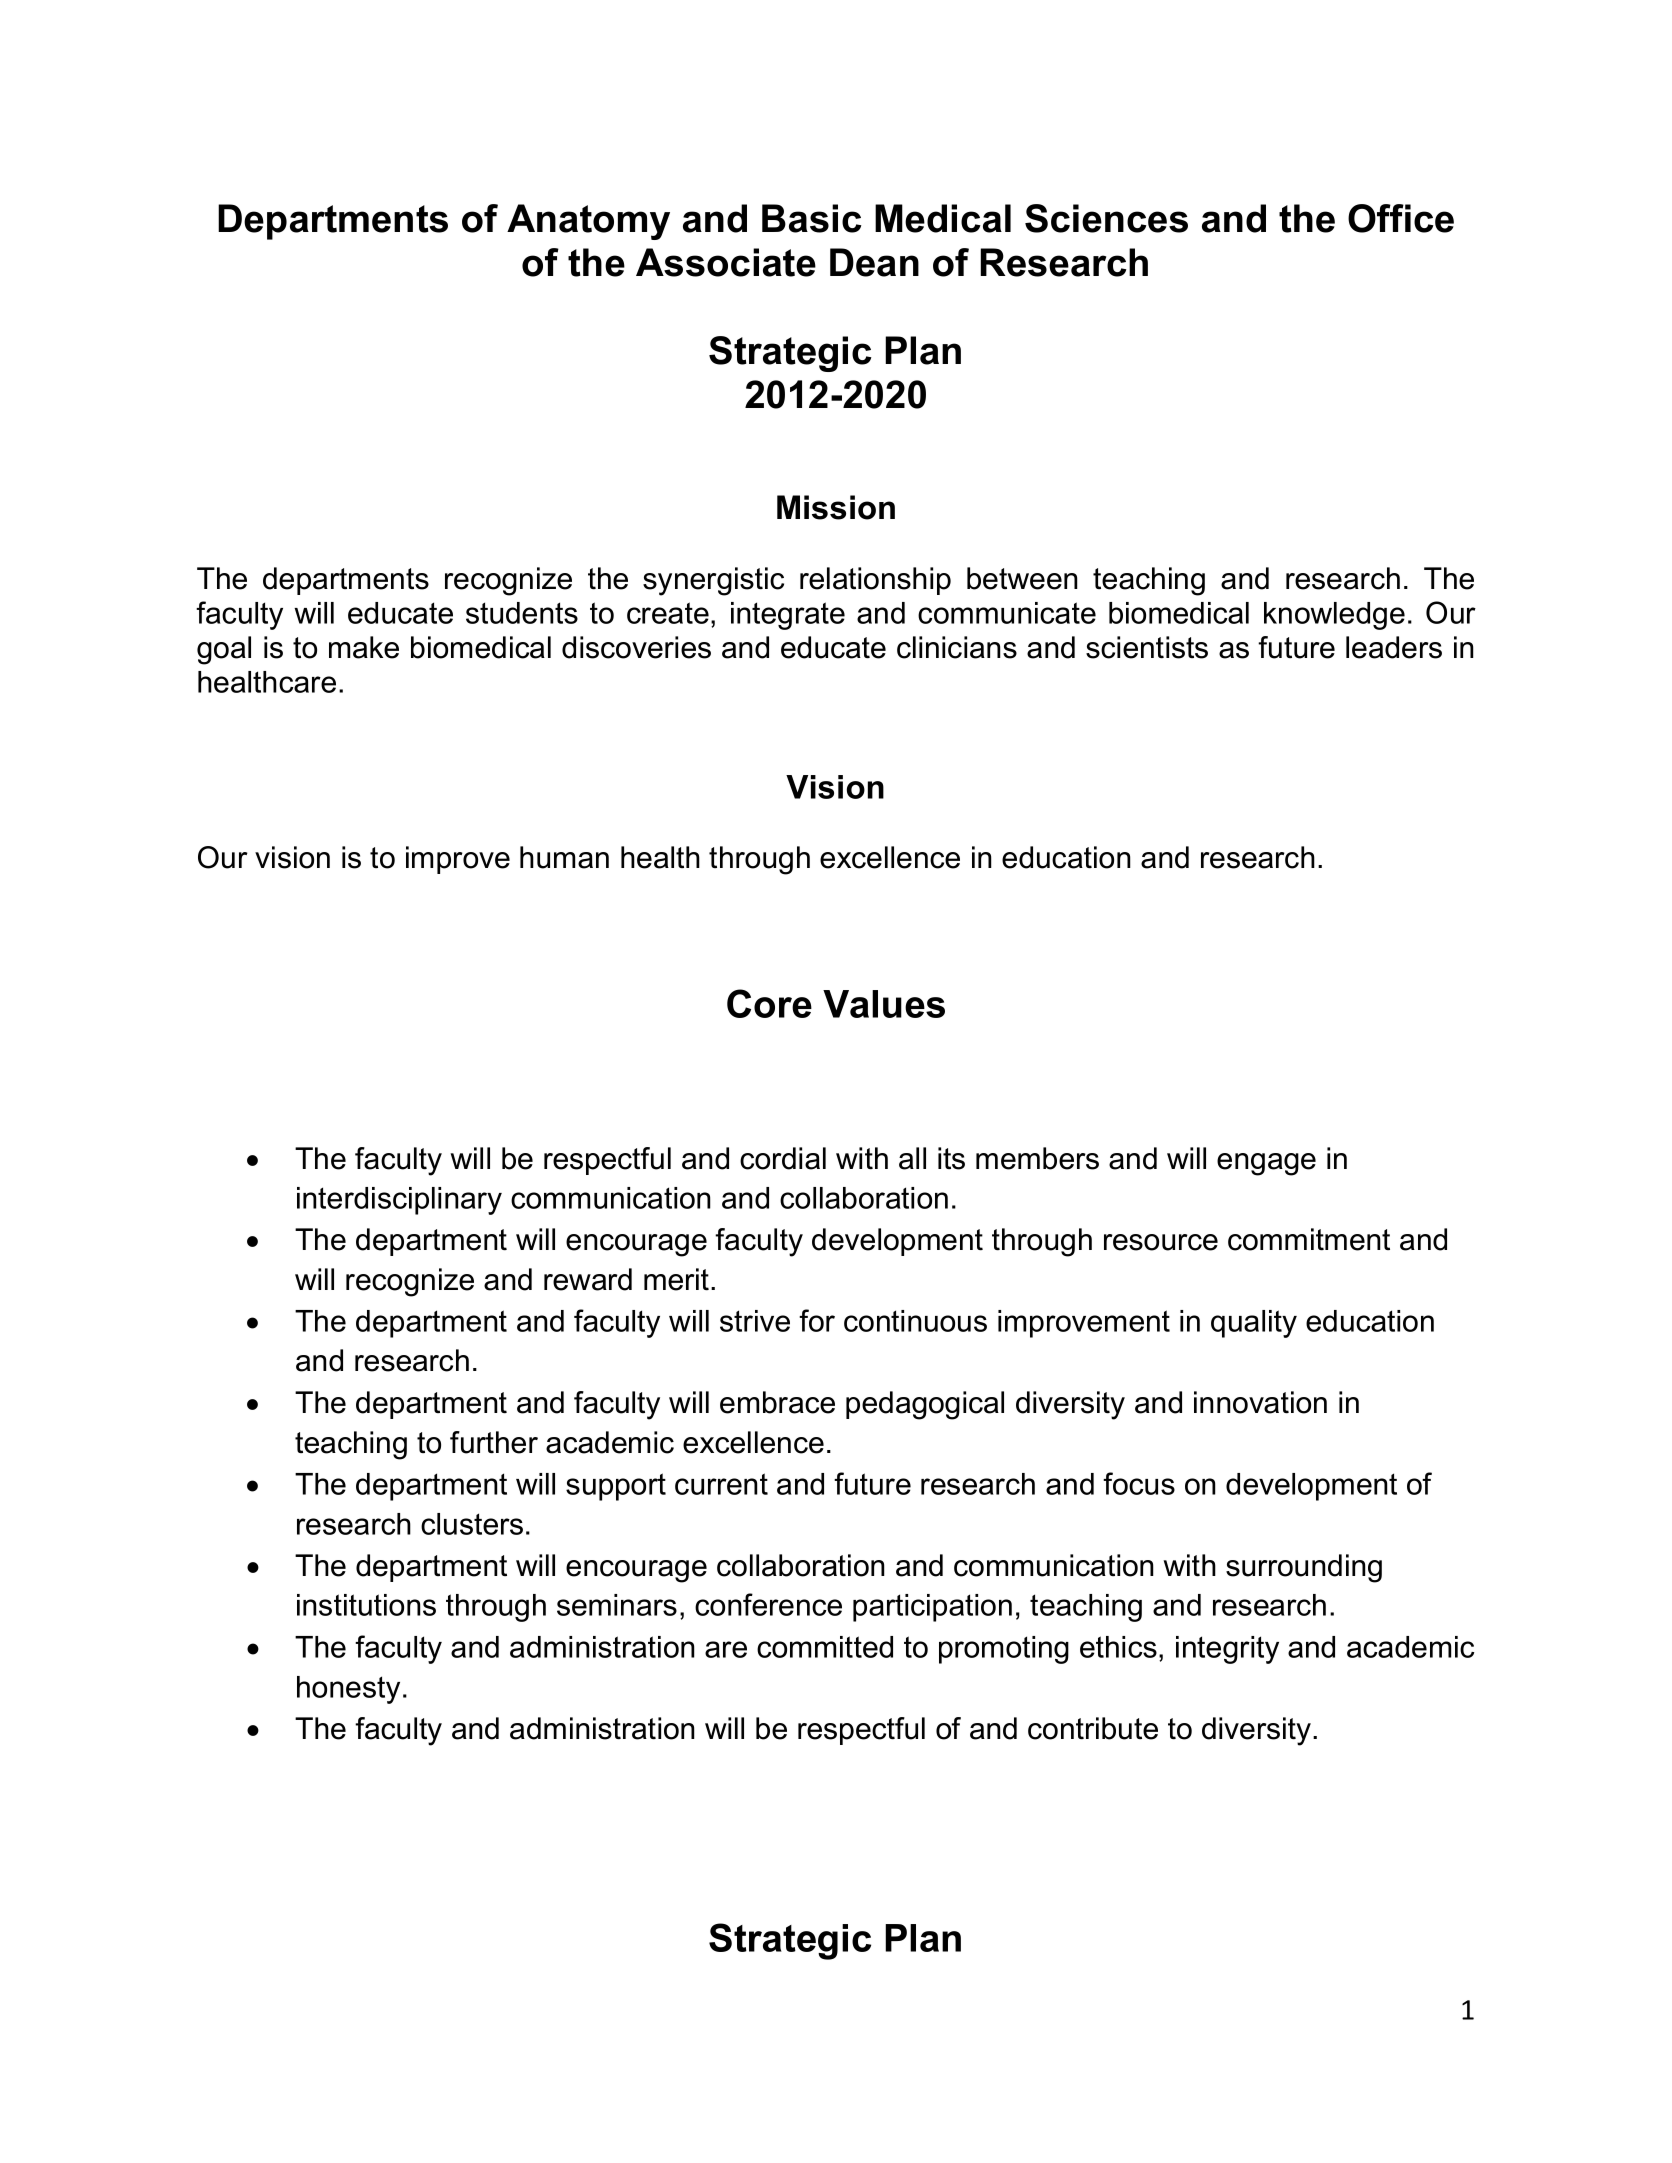 This screenshot has height=2163, width=1672. Describe the element at coordinates (1401, 218) in the screenshot. I see `Office` at that location.
